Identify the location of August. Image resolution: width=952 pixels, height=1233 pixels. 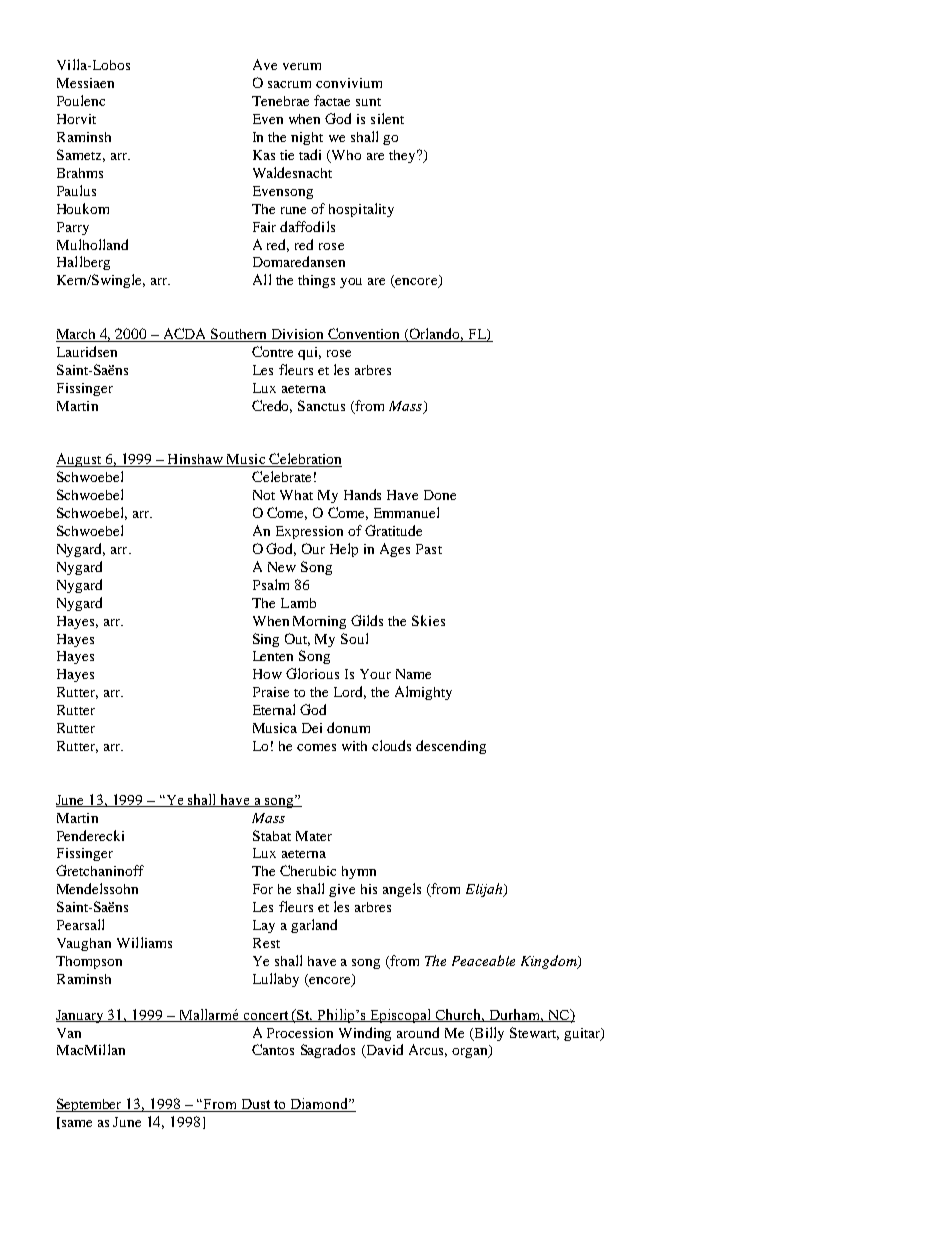
(80, 460).
